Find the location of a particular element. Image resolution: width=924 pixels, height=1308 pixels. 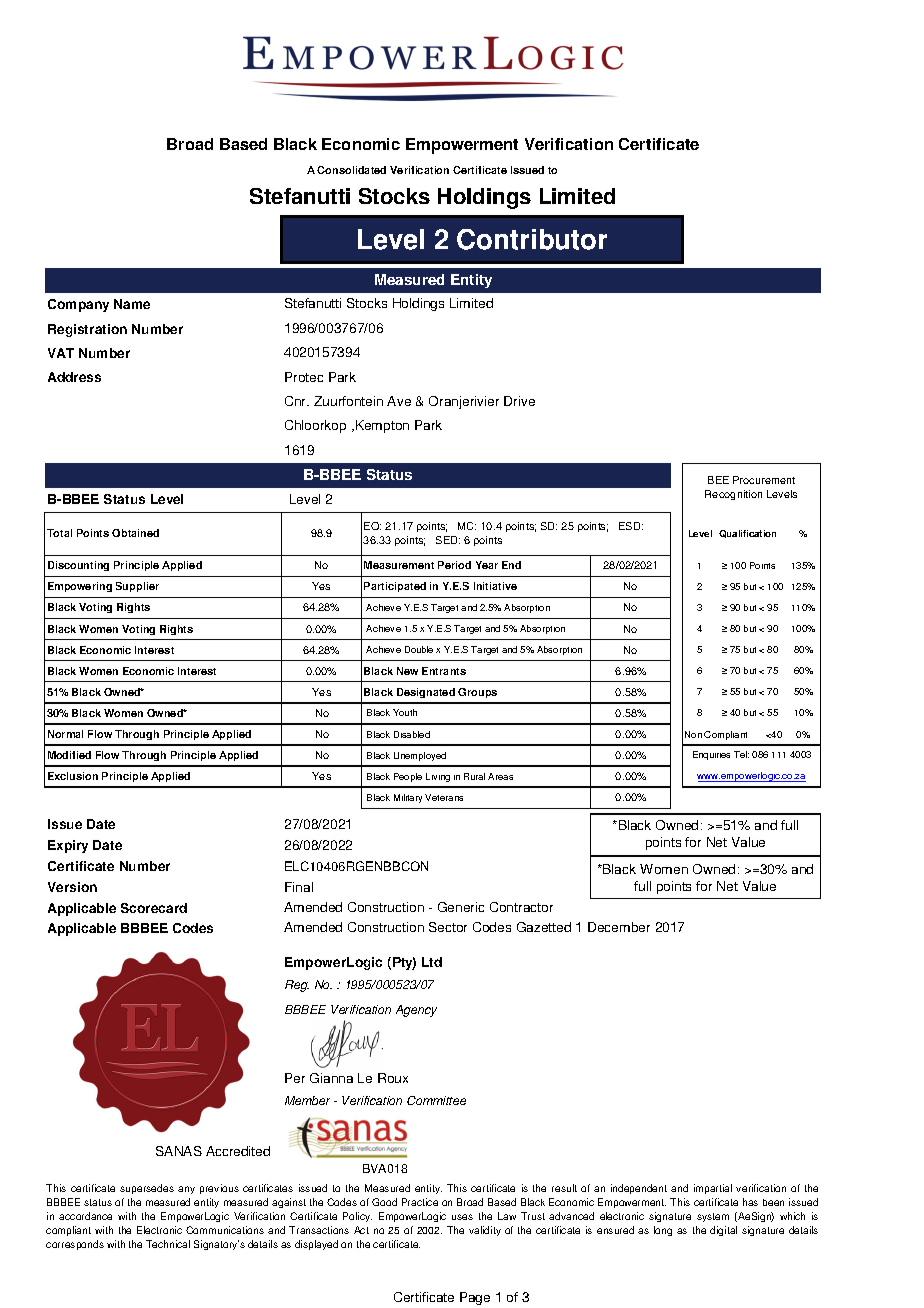

December is located at coordinates (619, 927).
